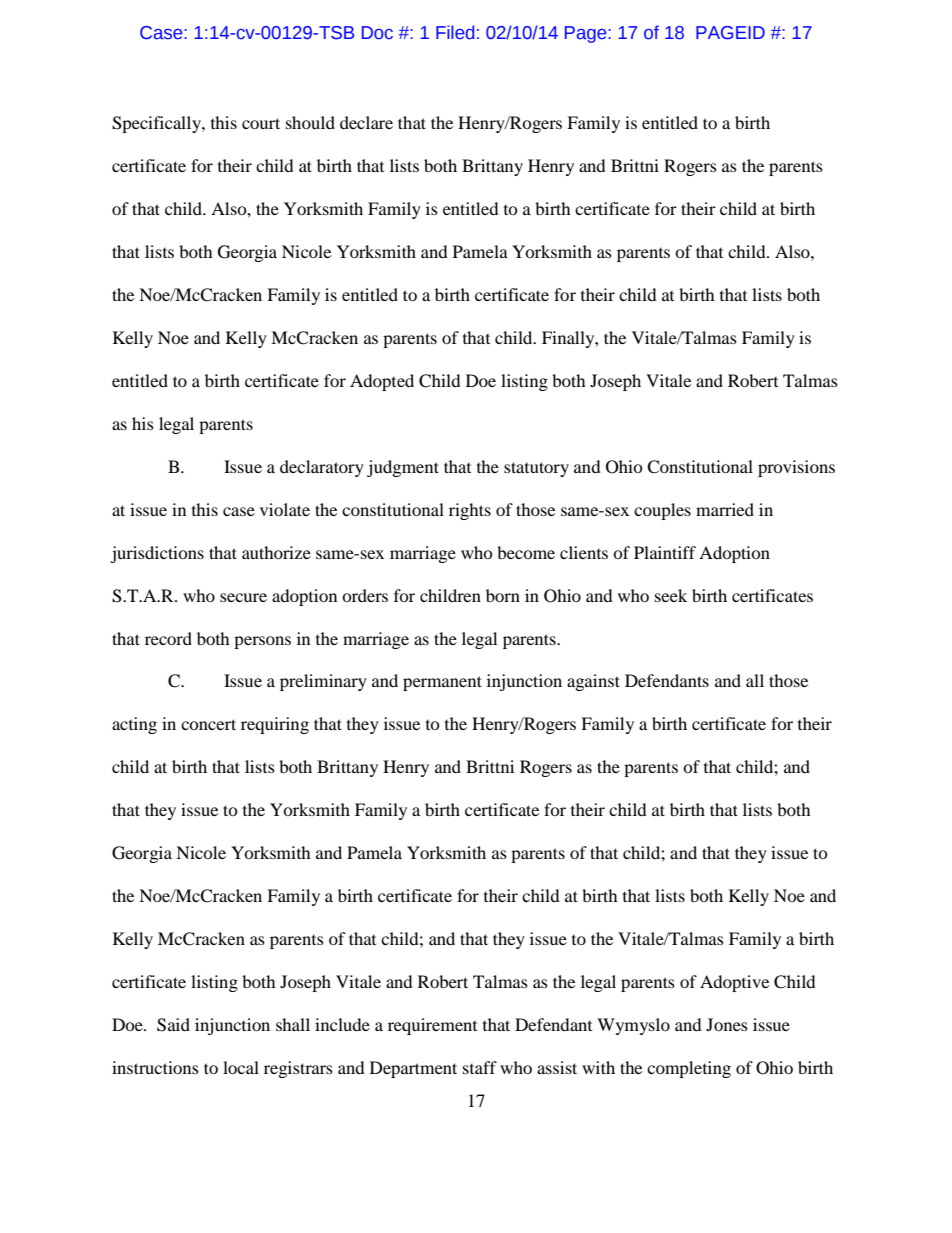  Describe the element at coordinates (796, 468) in the image. I see `provisions` at that location.
